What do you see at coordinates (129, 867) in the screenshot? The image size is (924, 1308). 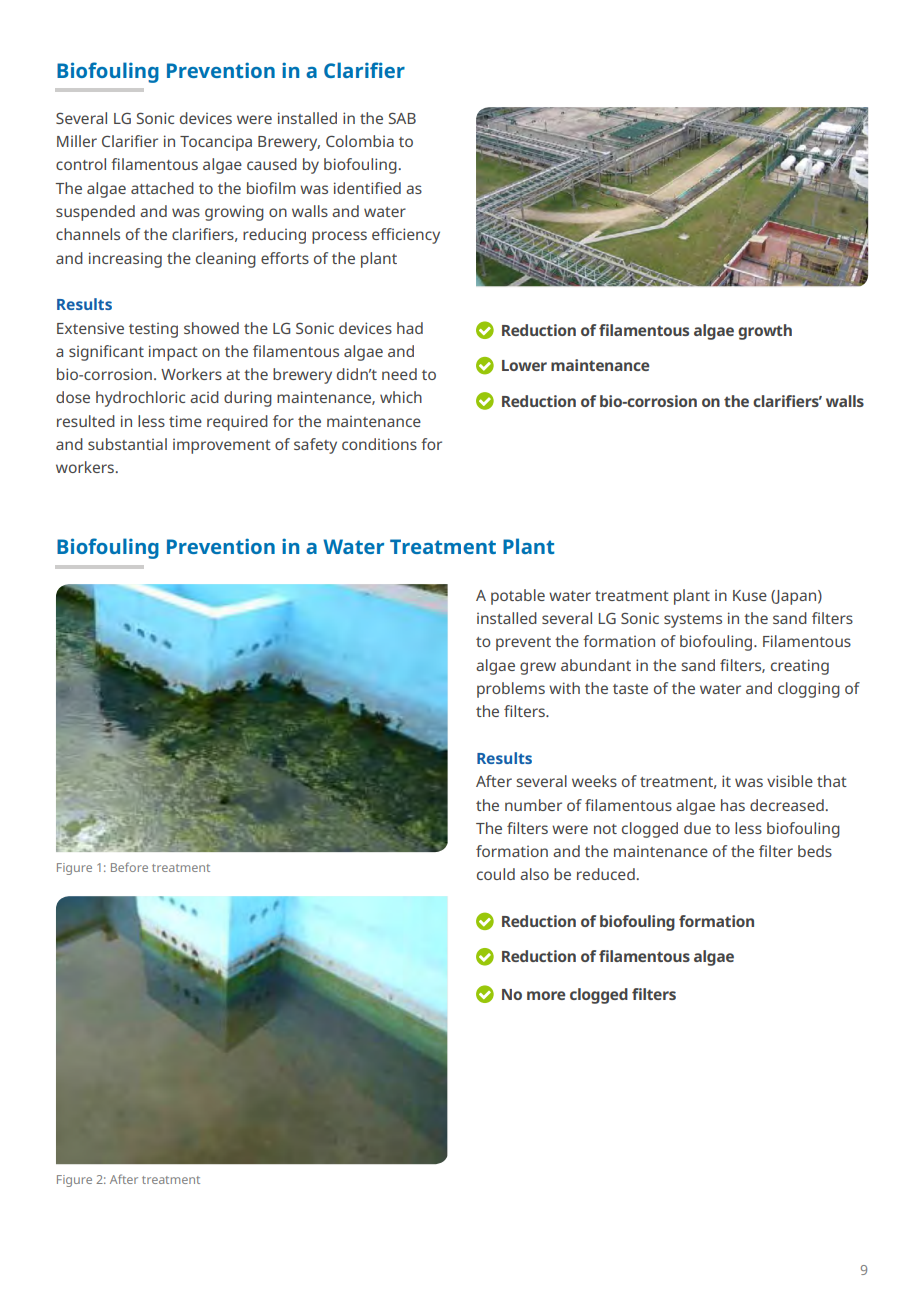 I see `Before` at bounding box center [129, 867].
